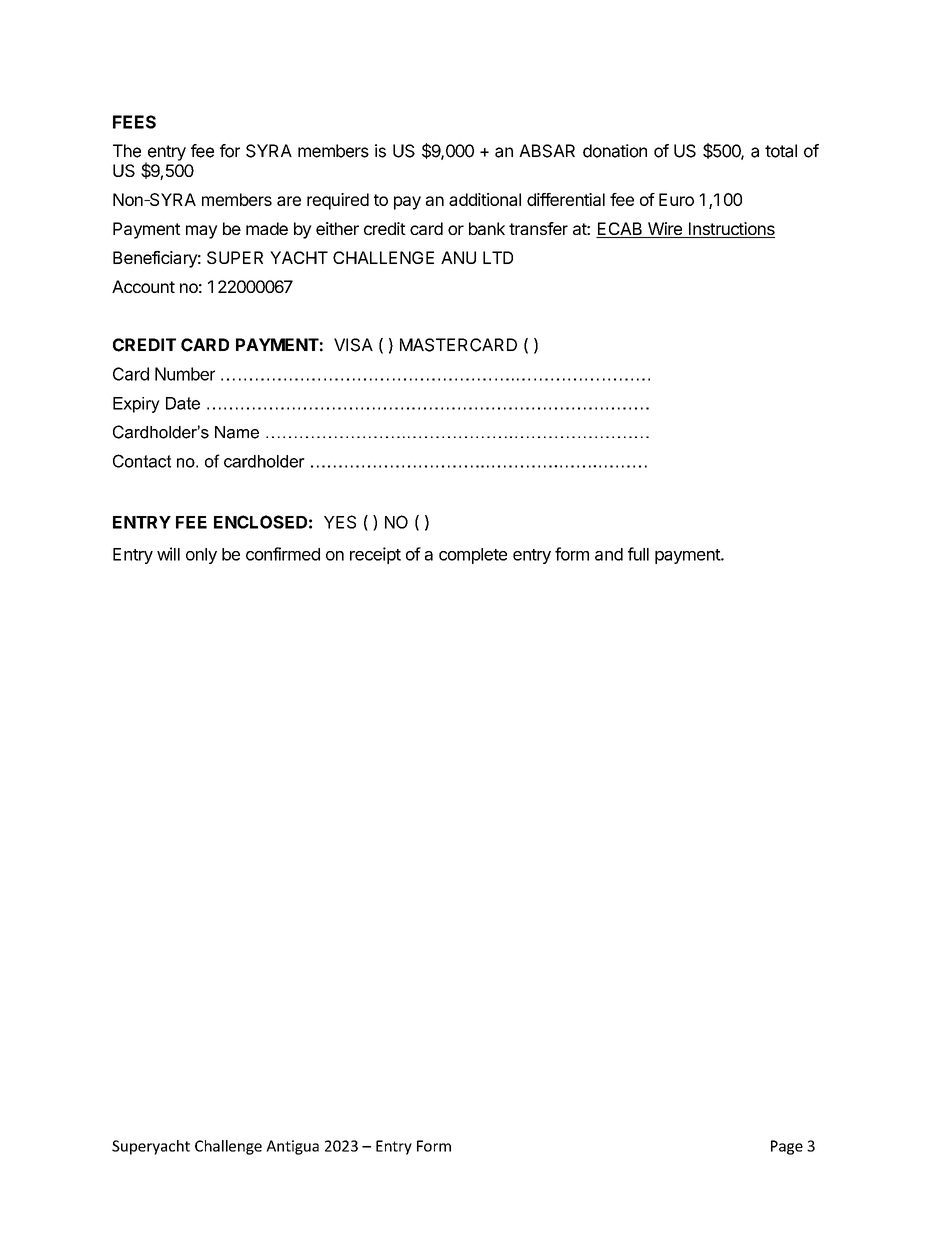 This screenshot has height=1233, width=952. I want to click on Antigua, so click(292, 1147).
